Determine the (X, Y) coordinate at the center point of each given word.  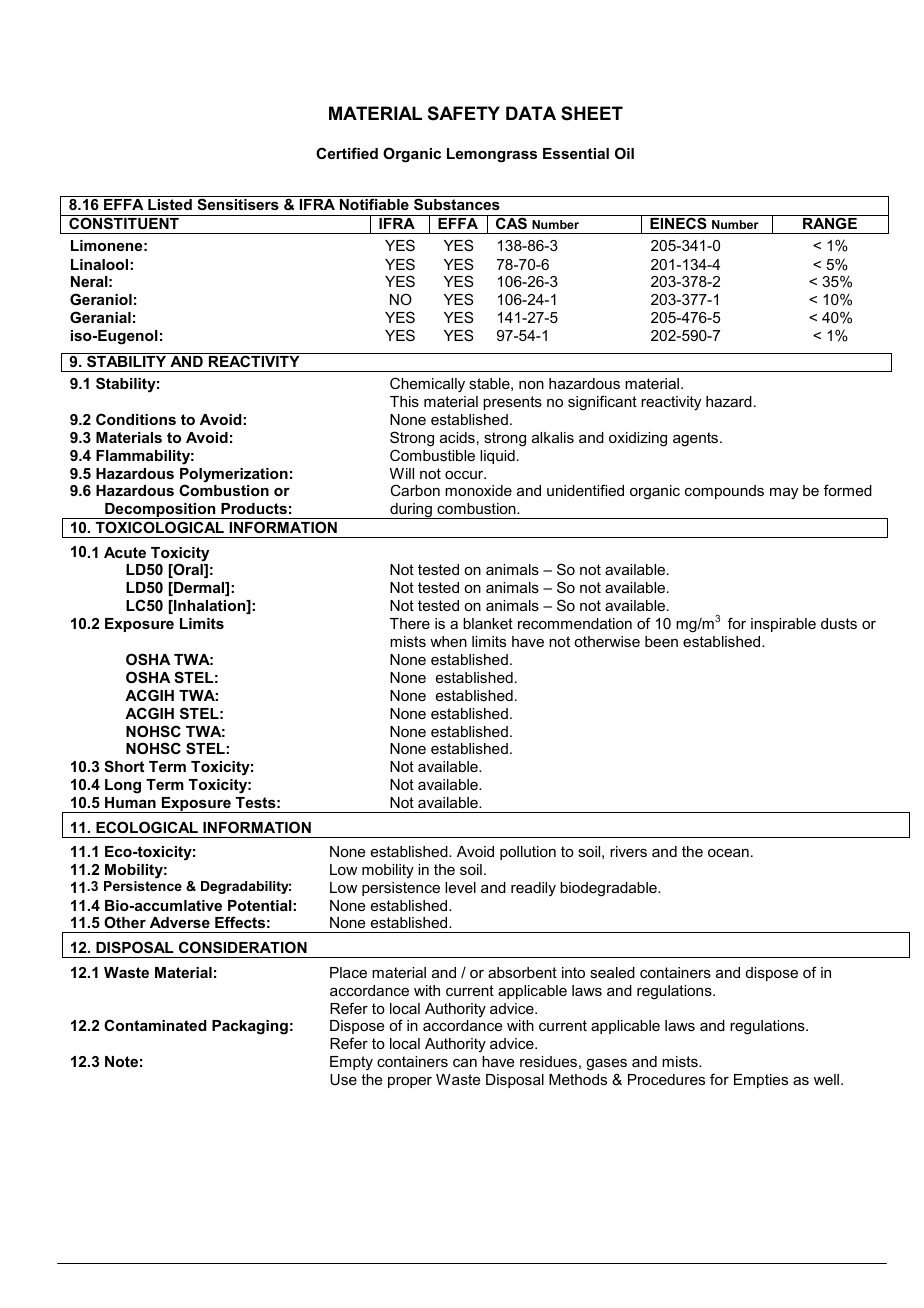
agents (697, 439)
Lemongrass (492, 155)
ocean (728, 853)
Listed (170, 204)
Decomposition (160, 511)
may (784, 494)
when (448, 641)
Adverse (180, 922)
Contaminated (155, 1025)
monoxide (478, 490)
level (460, 887)
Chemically (427, 385)
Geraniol (101, 299)
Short (124, 766)
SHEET (592, 113)
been (661, 641)
